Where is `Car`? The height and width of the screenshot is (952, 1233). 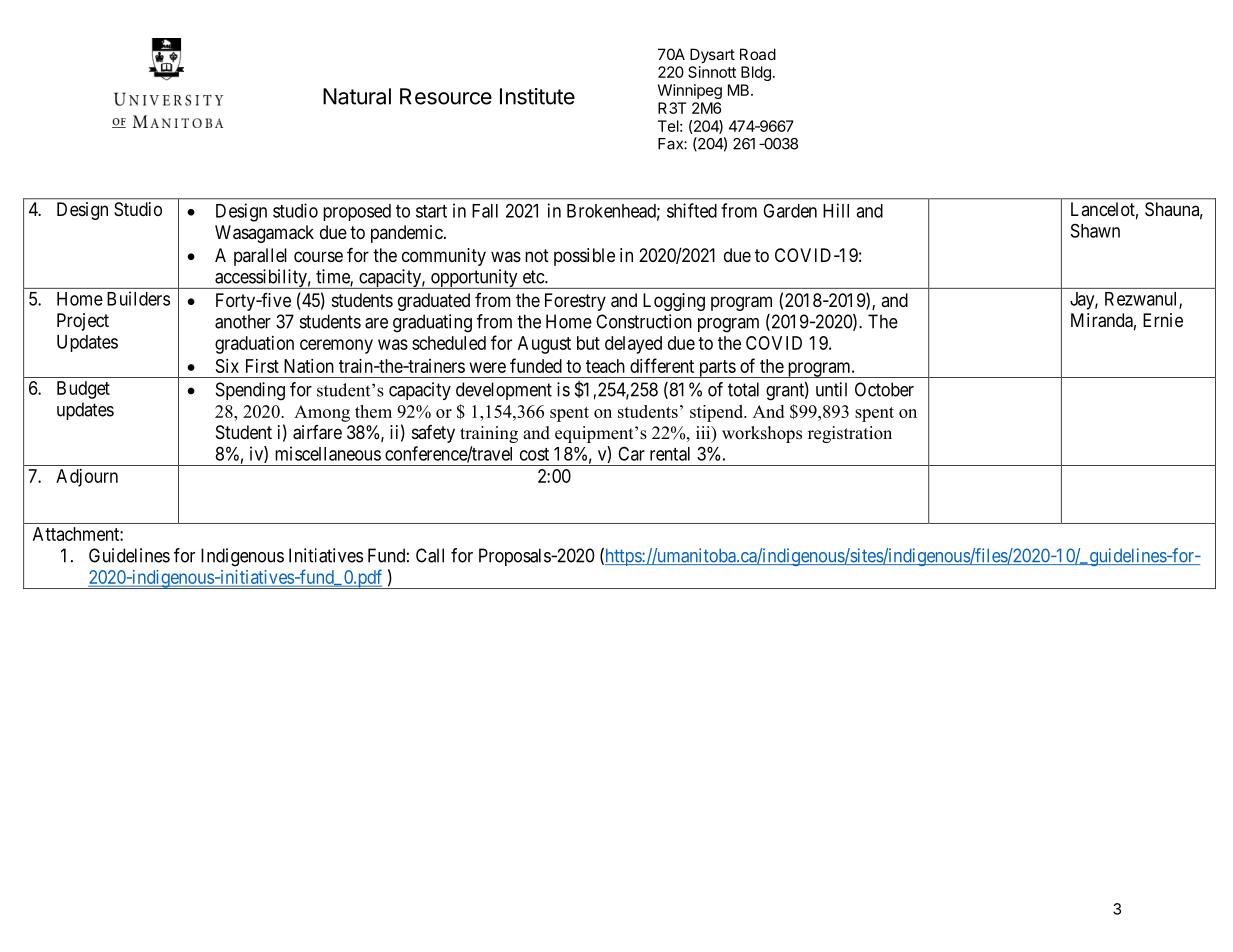 Car is located at coordinates (631, 453).
